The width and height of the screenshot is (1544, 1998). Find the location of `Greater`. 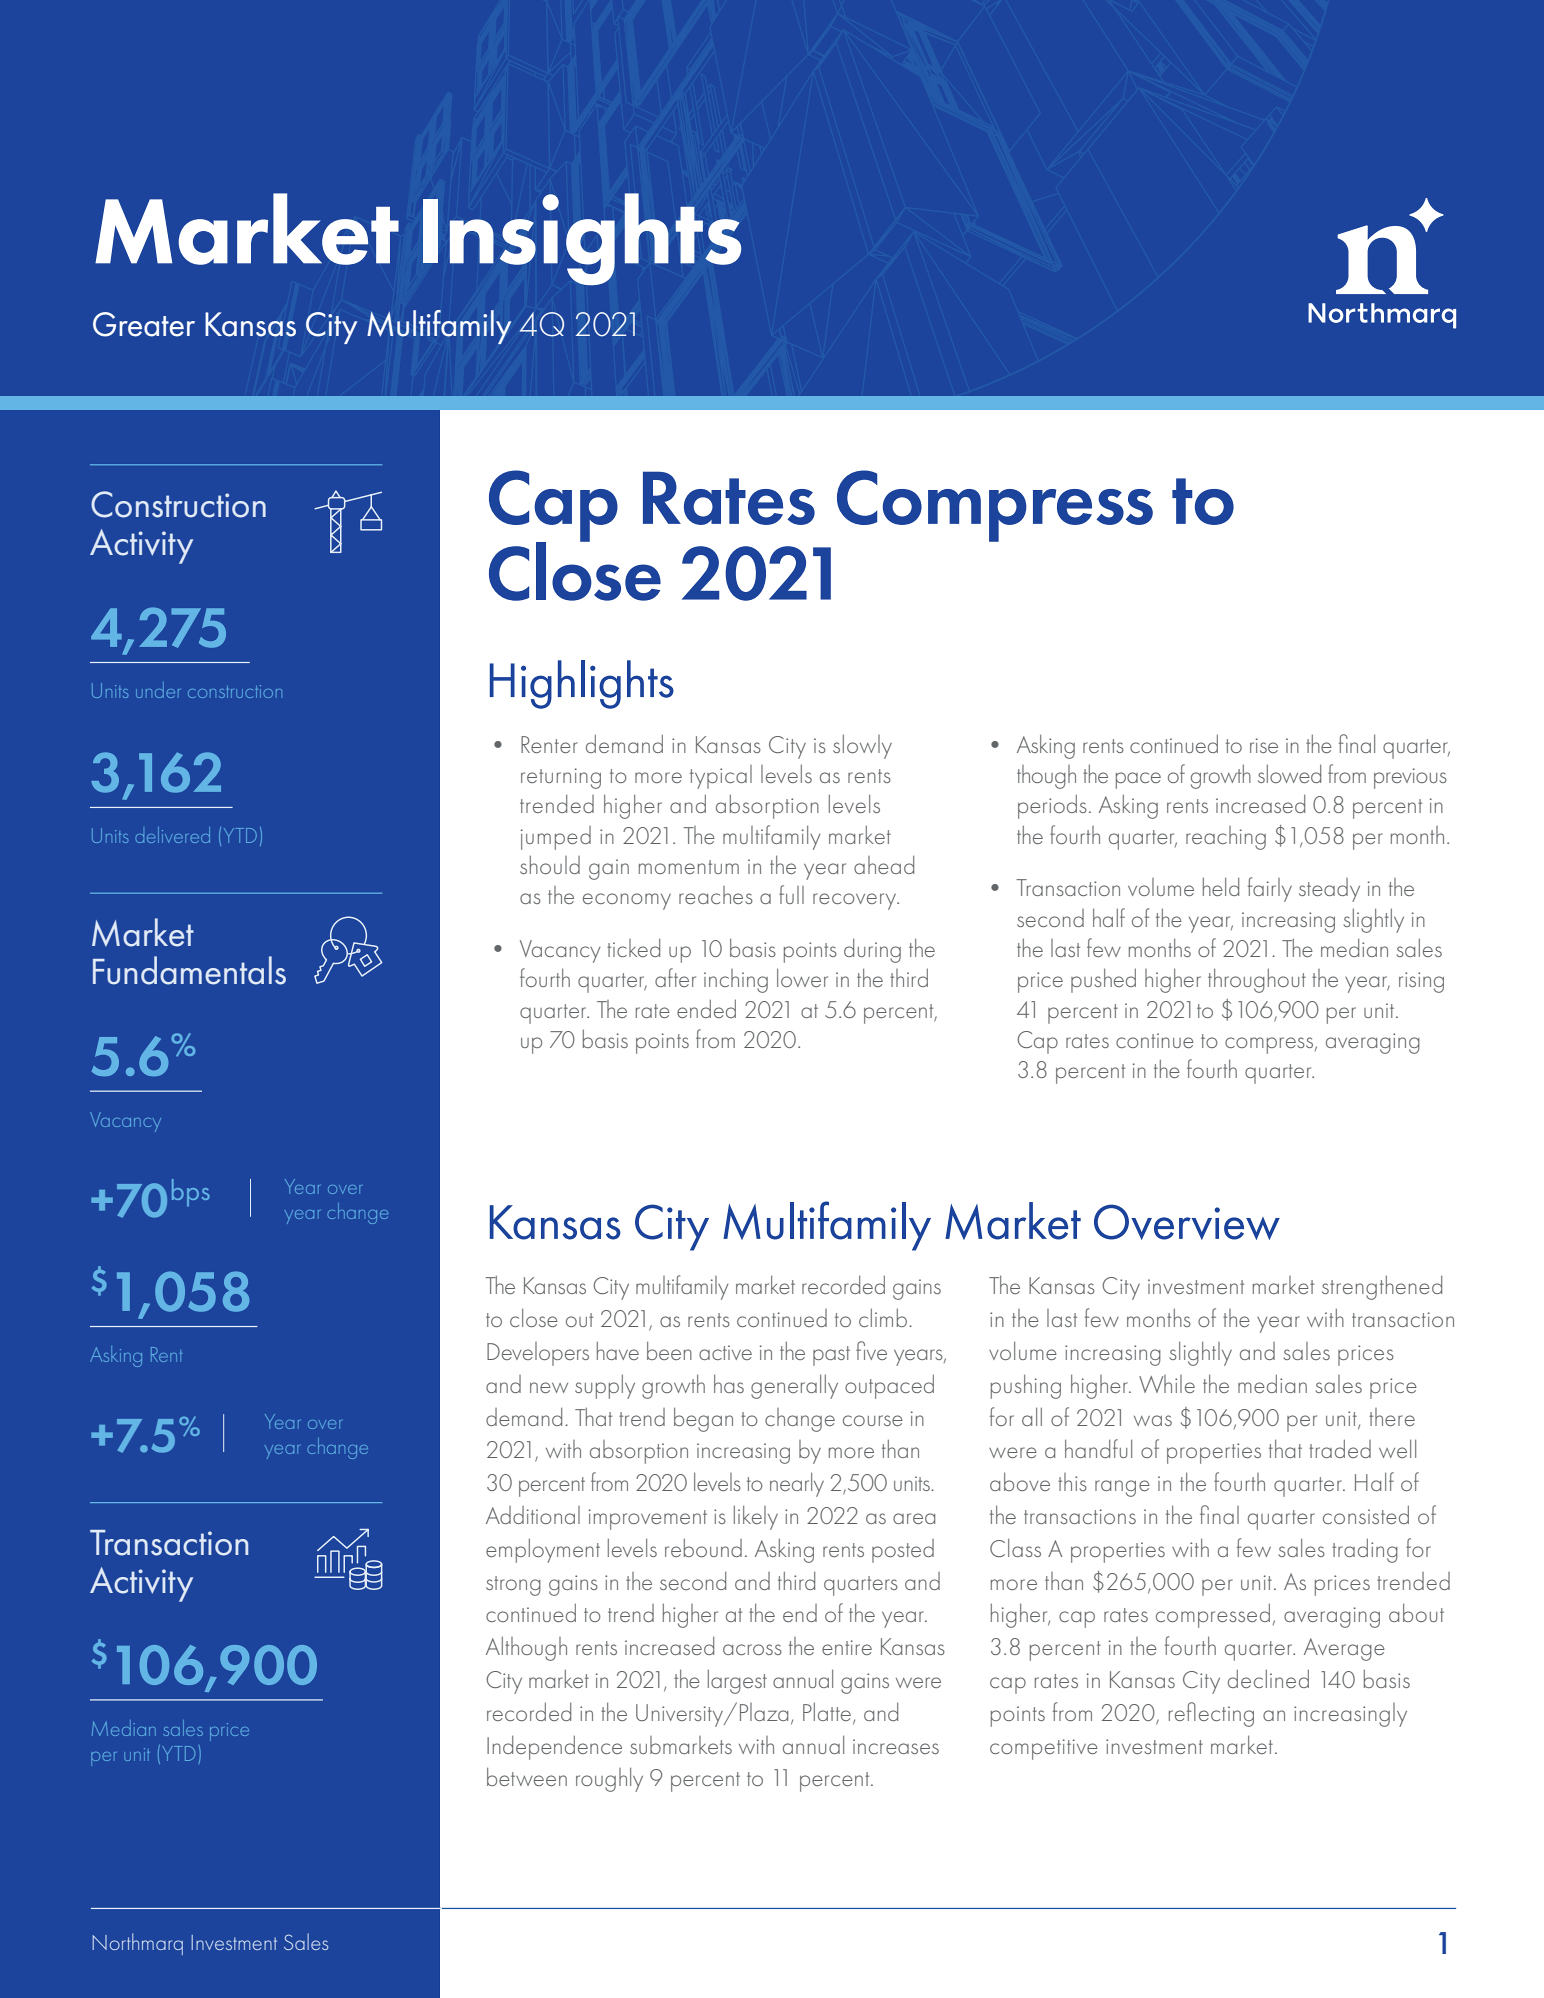

Greater is located at coordinates (144, 324).
